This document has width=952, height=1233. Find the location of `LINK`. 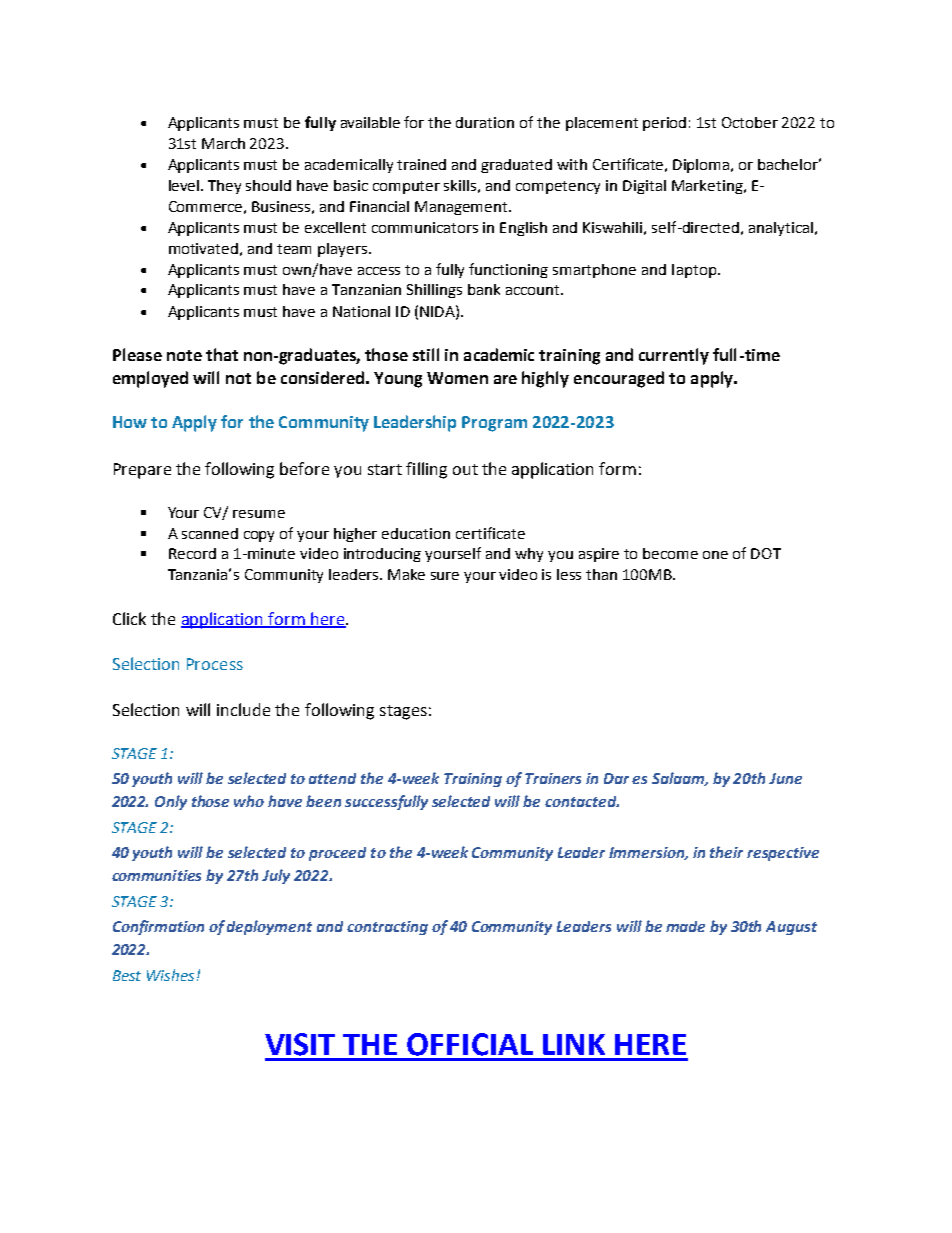

LINK is located at coordinates (574, 1044).
